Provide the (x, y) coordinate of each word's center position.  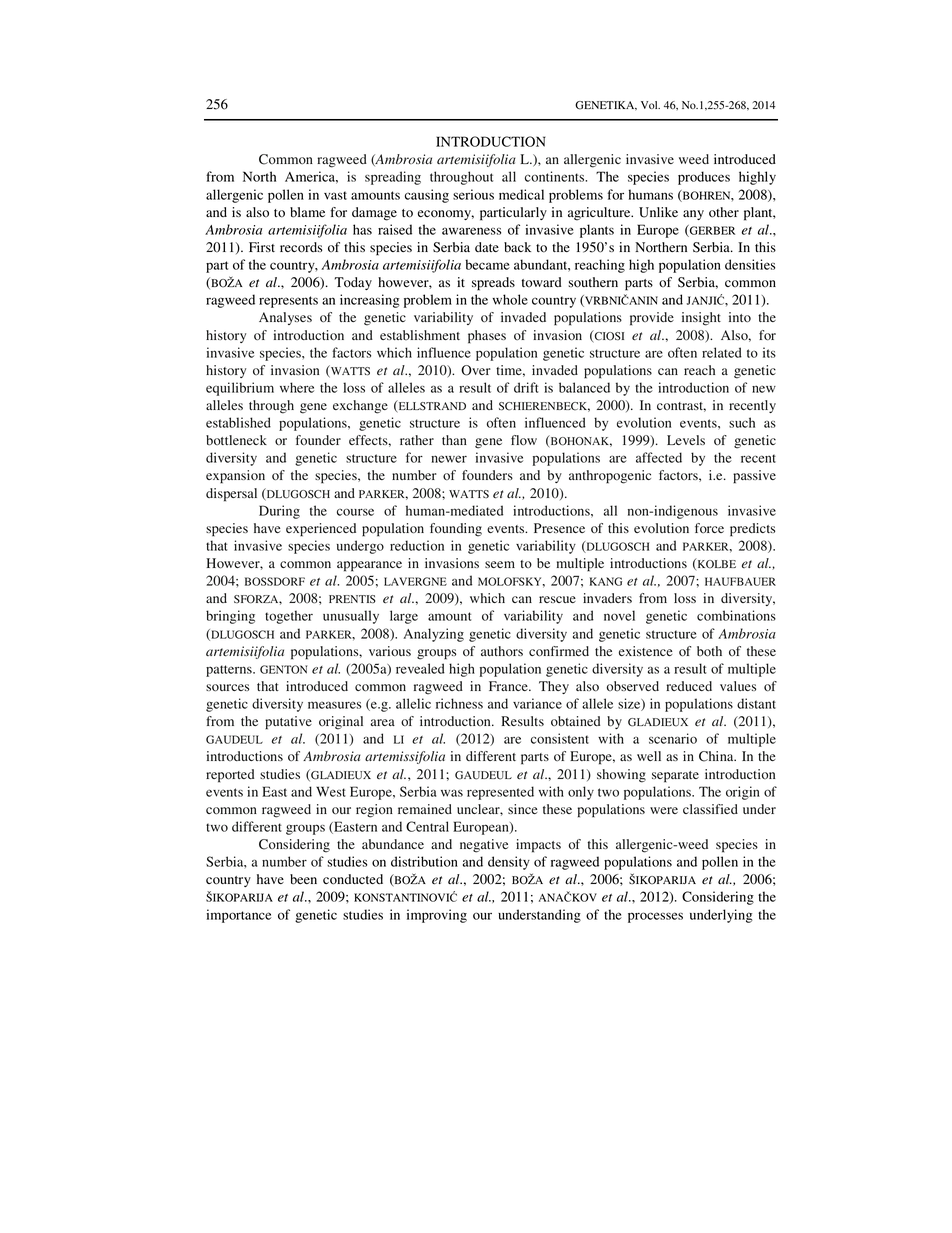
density (509, 863)
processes (655, 917)
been (303, 879)
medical (521, 194)
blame (307, 212)
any (693, 215)
